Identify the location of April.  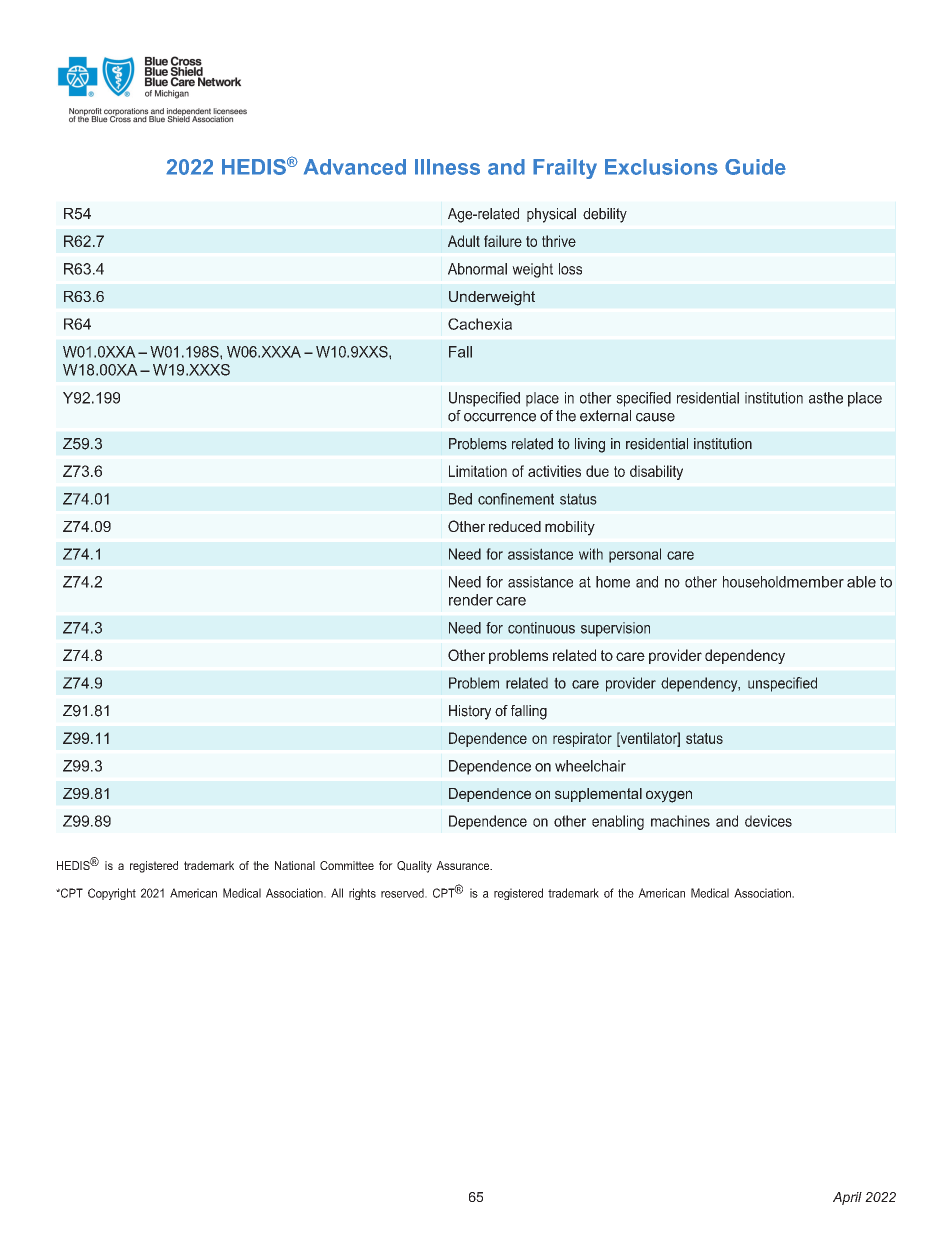
(847, 1198).
